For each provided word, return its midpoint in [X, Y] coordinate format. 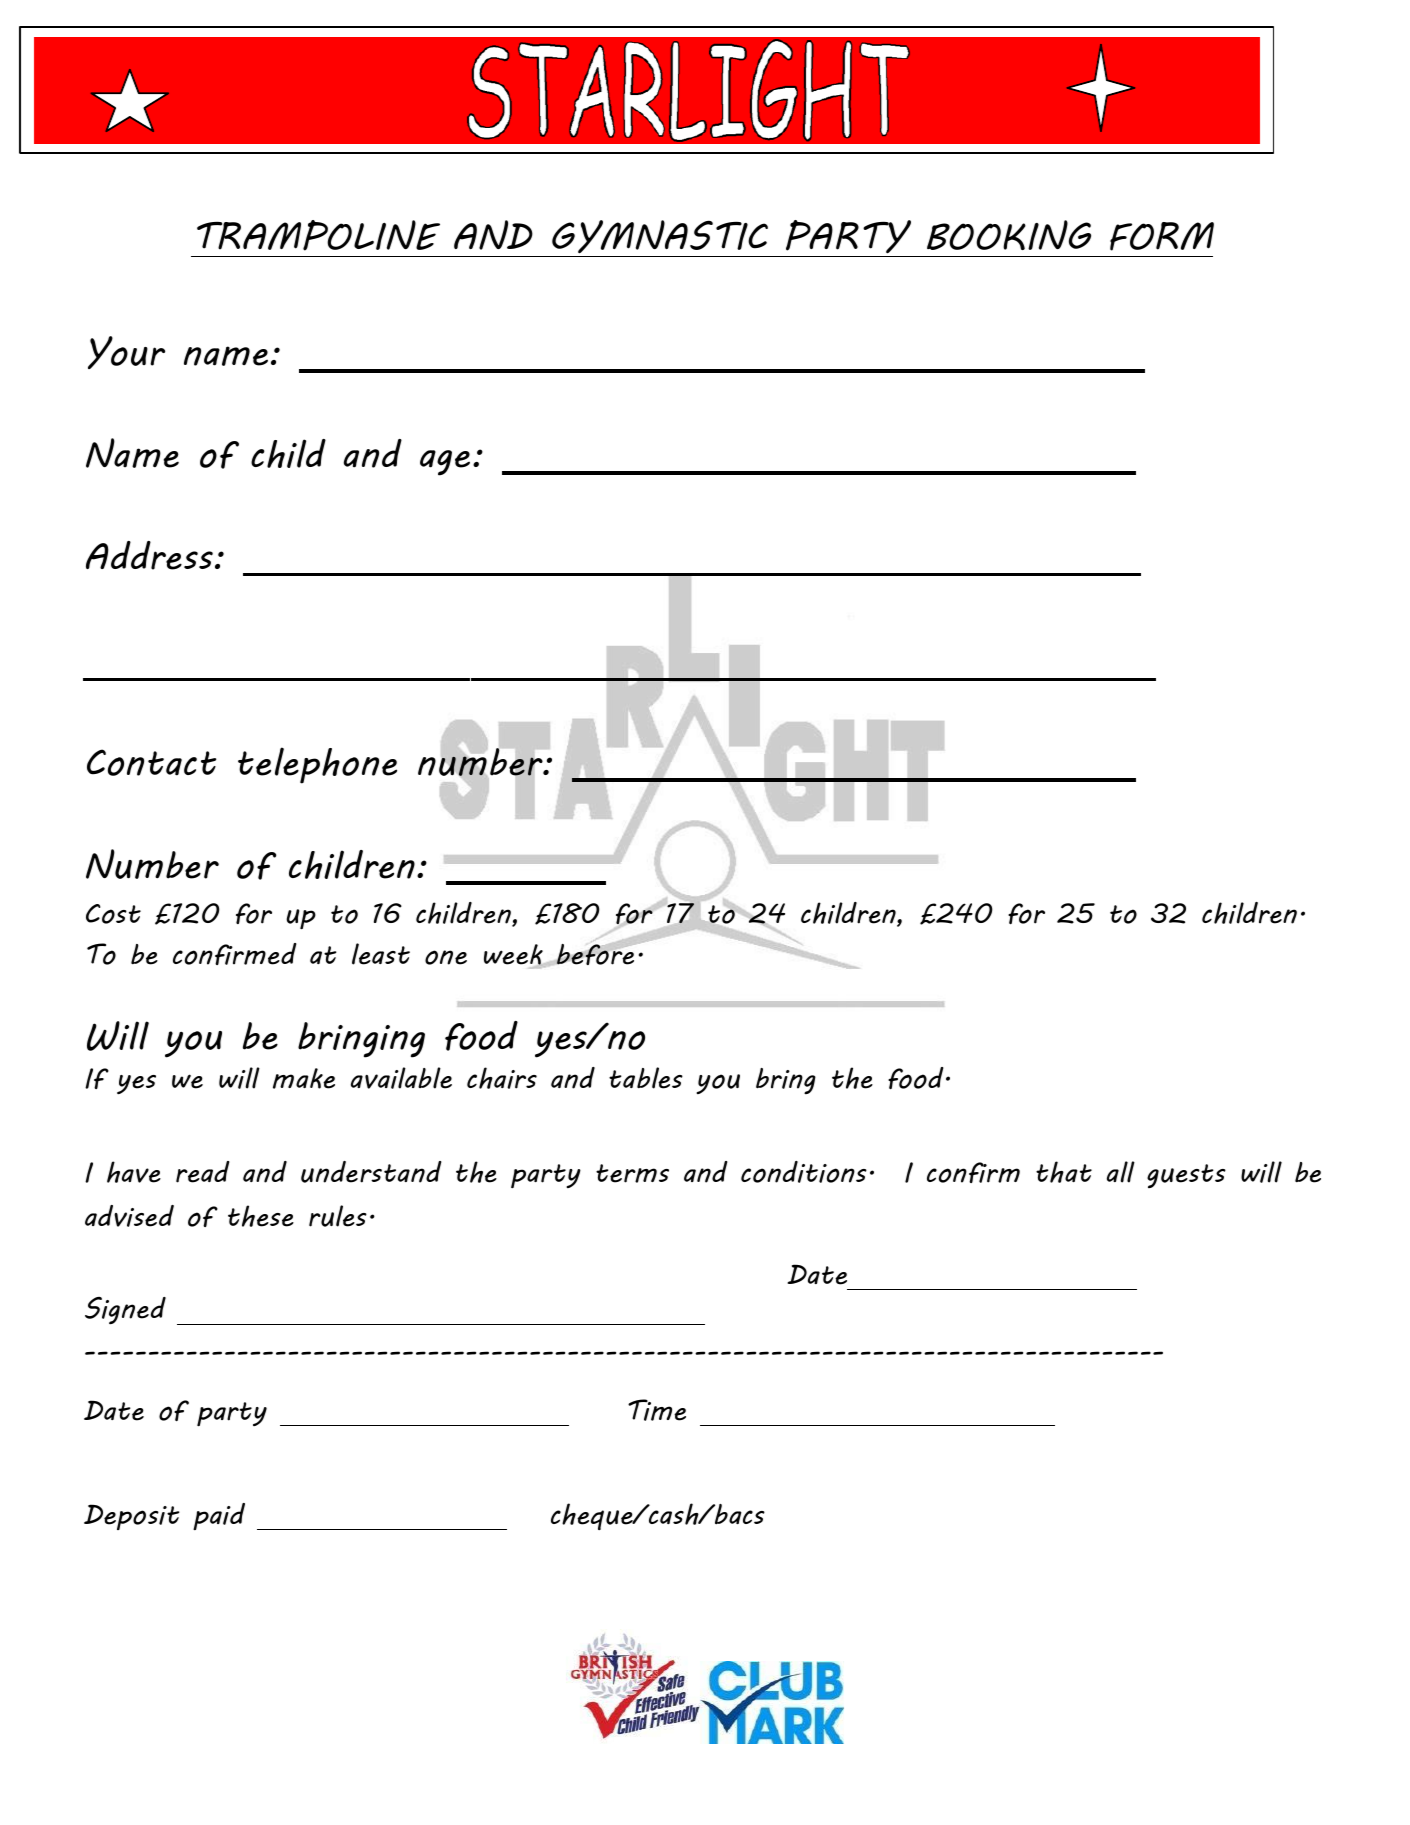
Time [657, 1410]
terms [632, 1173]
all [1121, 1172]
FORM [1162, 236]
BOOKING [1009, 235]
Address [149, 555]
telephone [317, 765]
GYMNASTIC [660, 237]
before [596, 953]
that [1064, 1172]
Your [126, 352]
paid [219, 1516]
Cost [113, 914]
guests [1186, 1176]
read [202, 1172]
